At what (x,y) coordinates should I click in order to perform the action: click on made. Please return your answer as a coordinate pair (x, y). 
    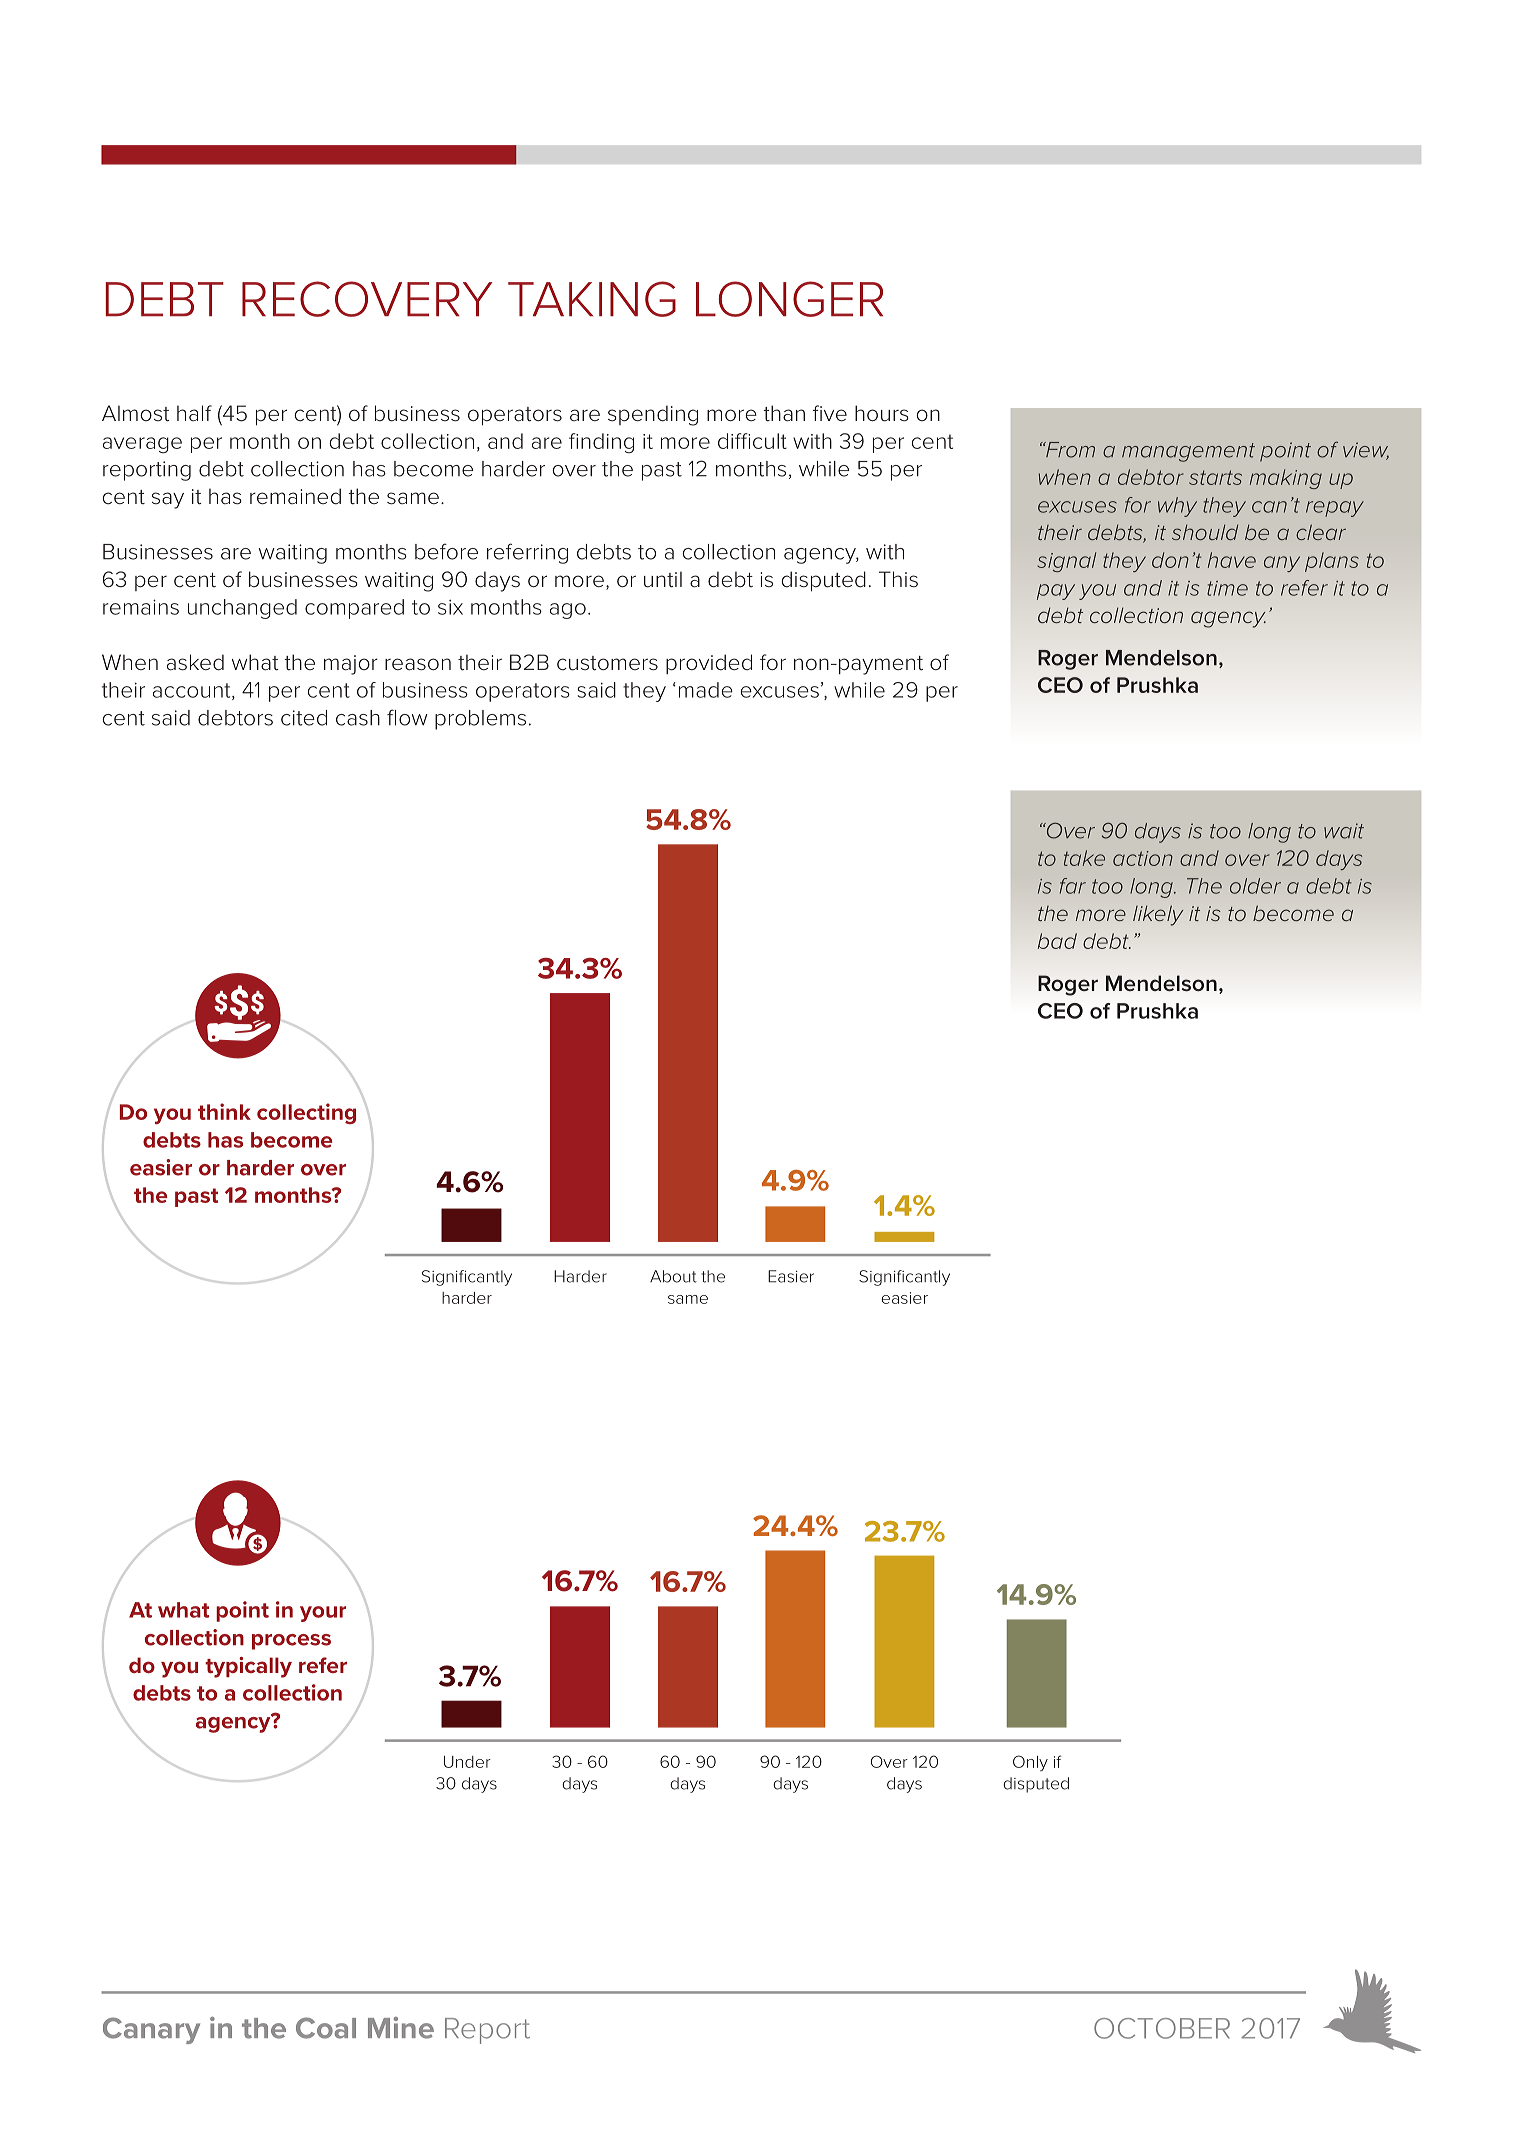
    Looking at the image, I should click on (706, 690).
